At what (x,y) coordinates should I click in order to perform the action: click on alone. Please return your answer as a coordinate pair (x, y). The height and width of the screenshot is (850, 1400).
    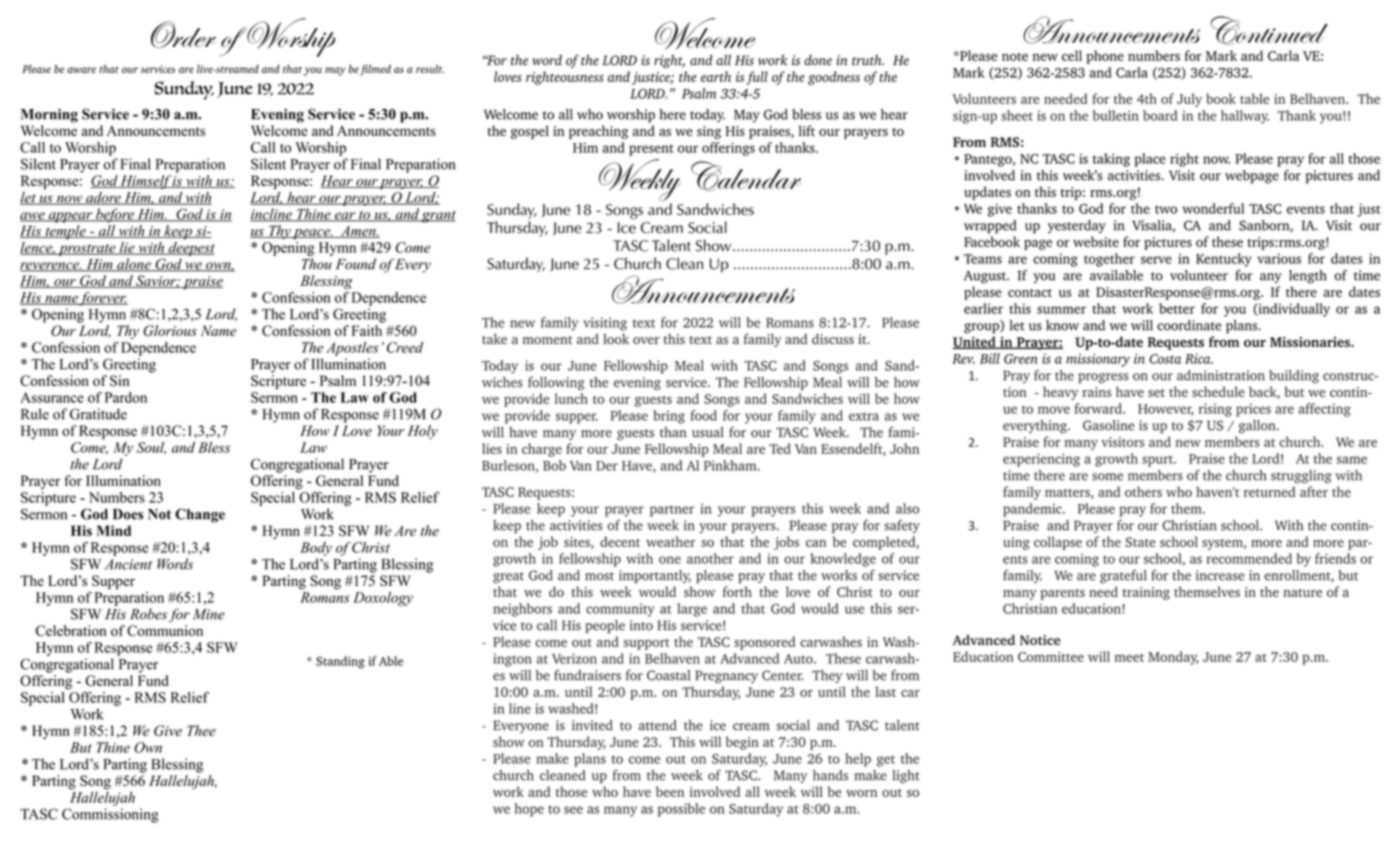
    Looking at the image, I should click on (134, 265).
